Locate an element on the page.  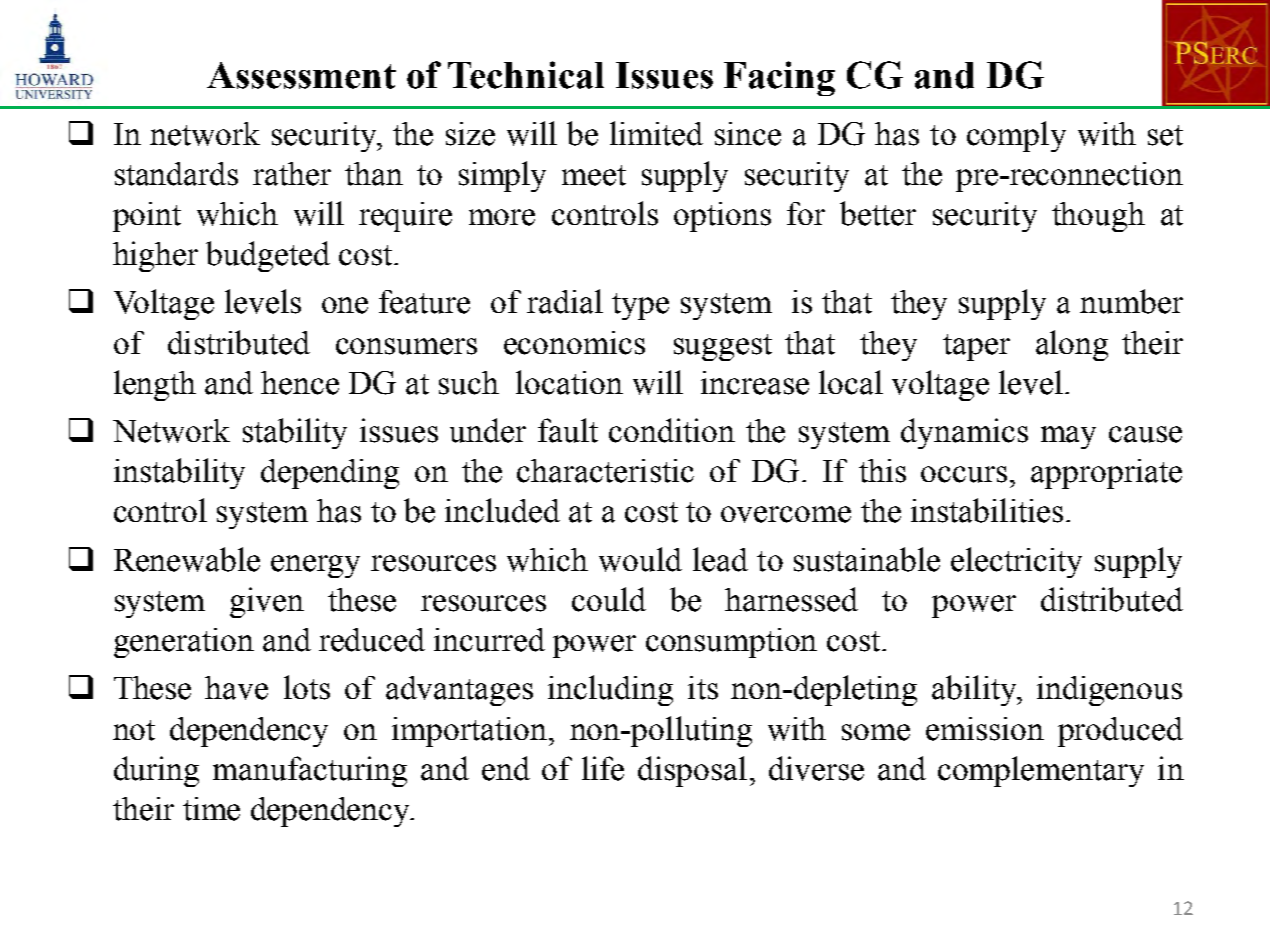
Assessment is located at coordinates (301, 75).
